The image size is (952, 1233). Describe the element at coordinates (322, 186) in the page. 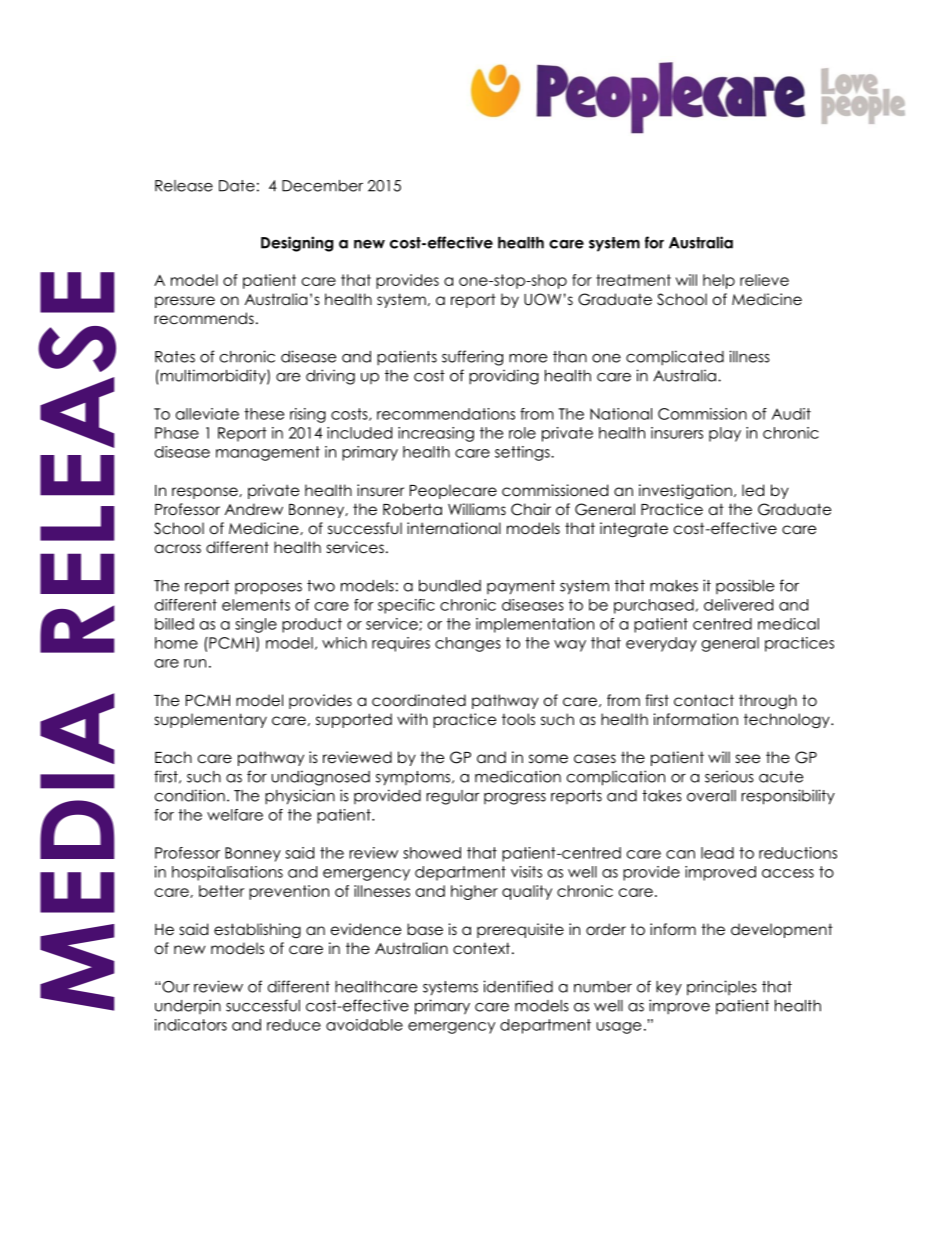

I see `December` at that location.
